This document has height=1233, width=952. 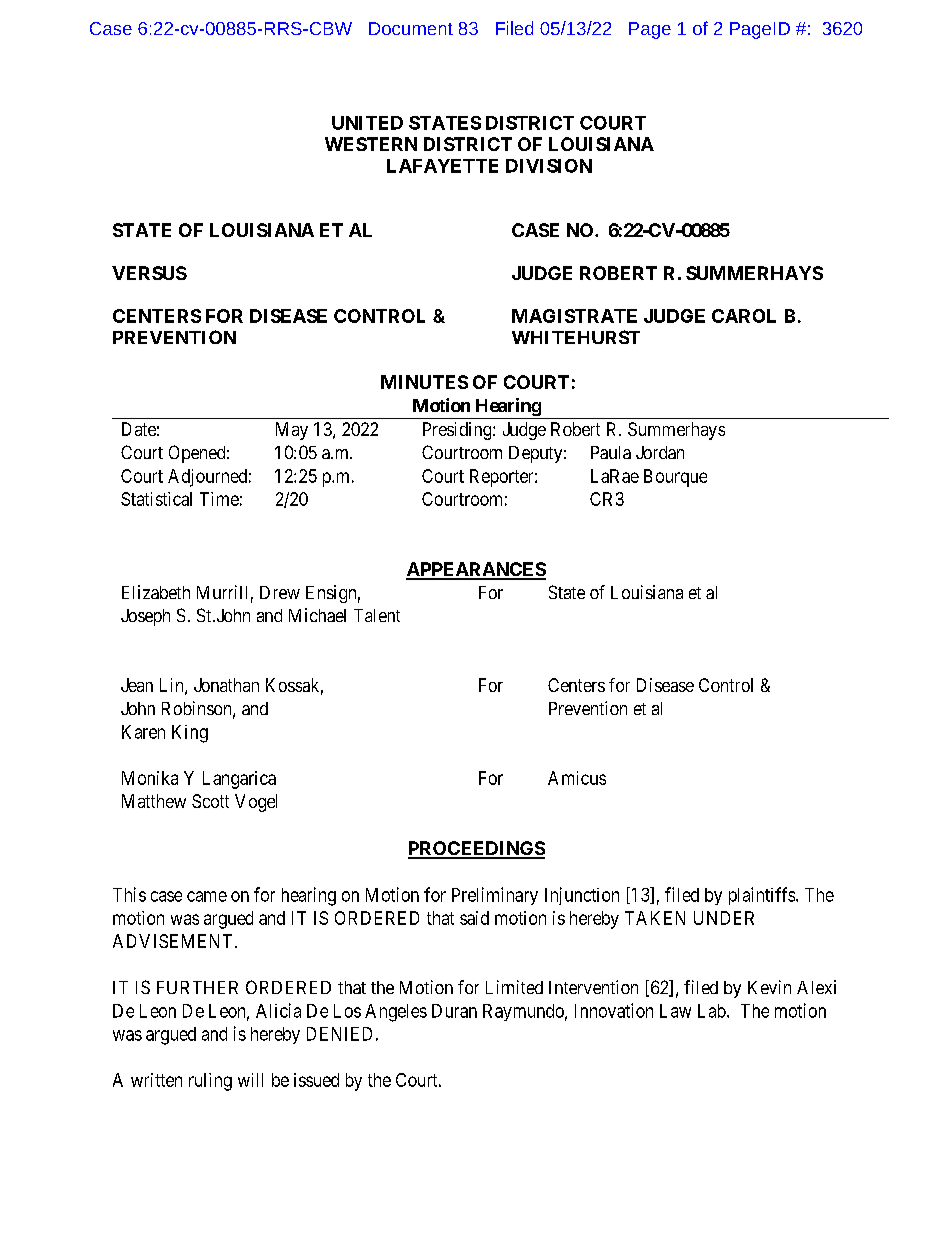 I want to click on King, so click(x=190, y=734).
